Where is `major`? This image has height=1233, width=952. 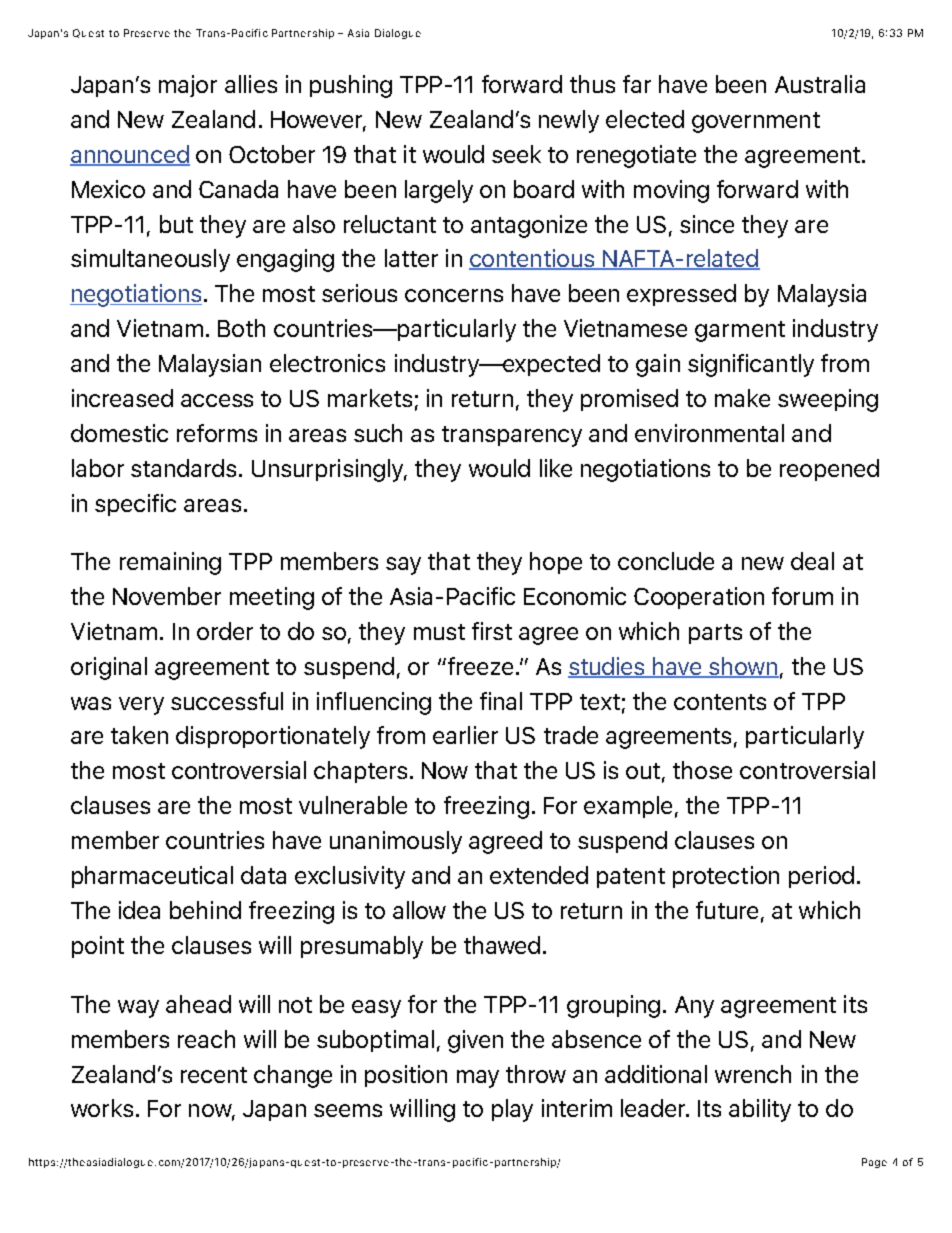
major is located at coordinates (188, 86).
